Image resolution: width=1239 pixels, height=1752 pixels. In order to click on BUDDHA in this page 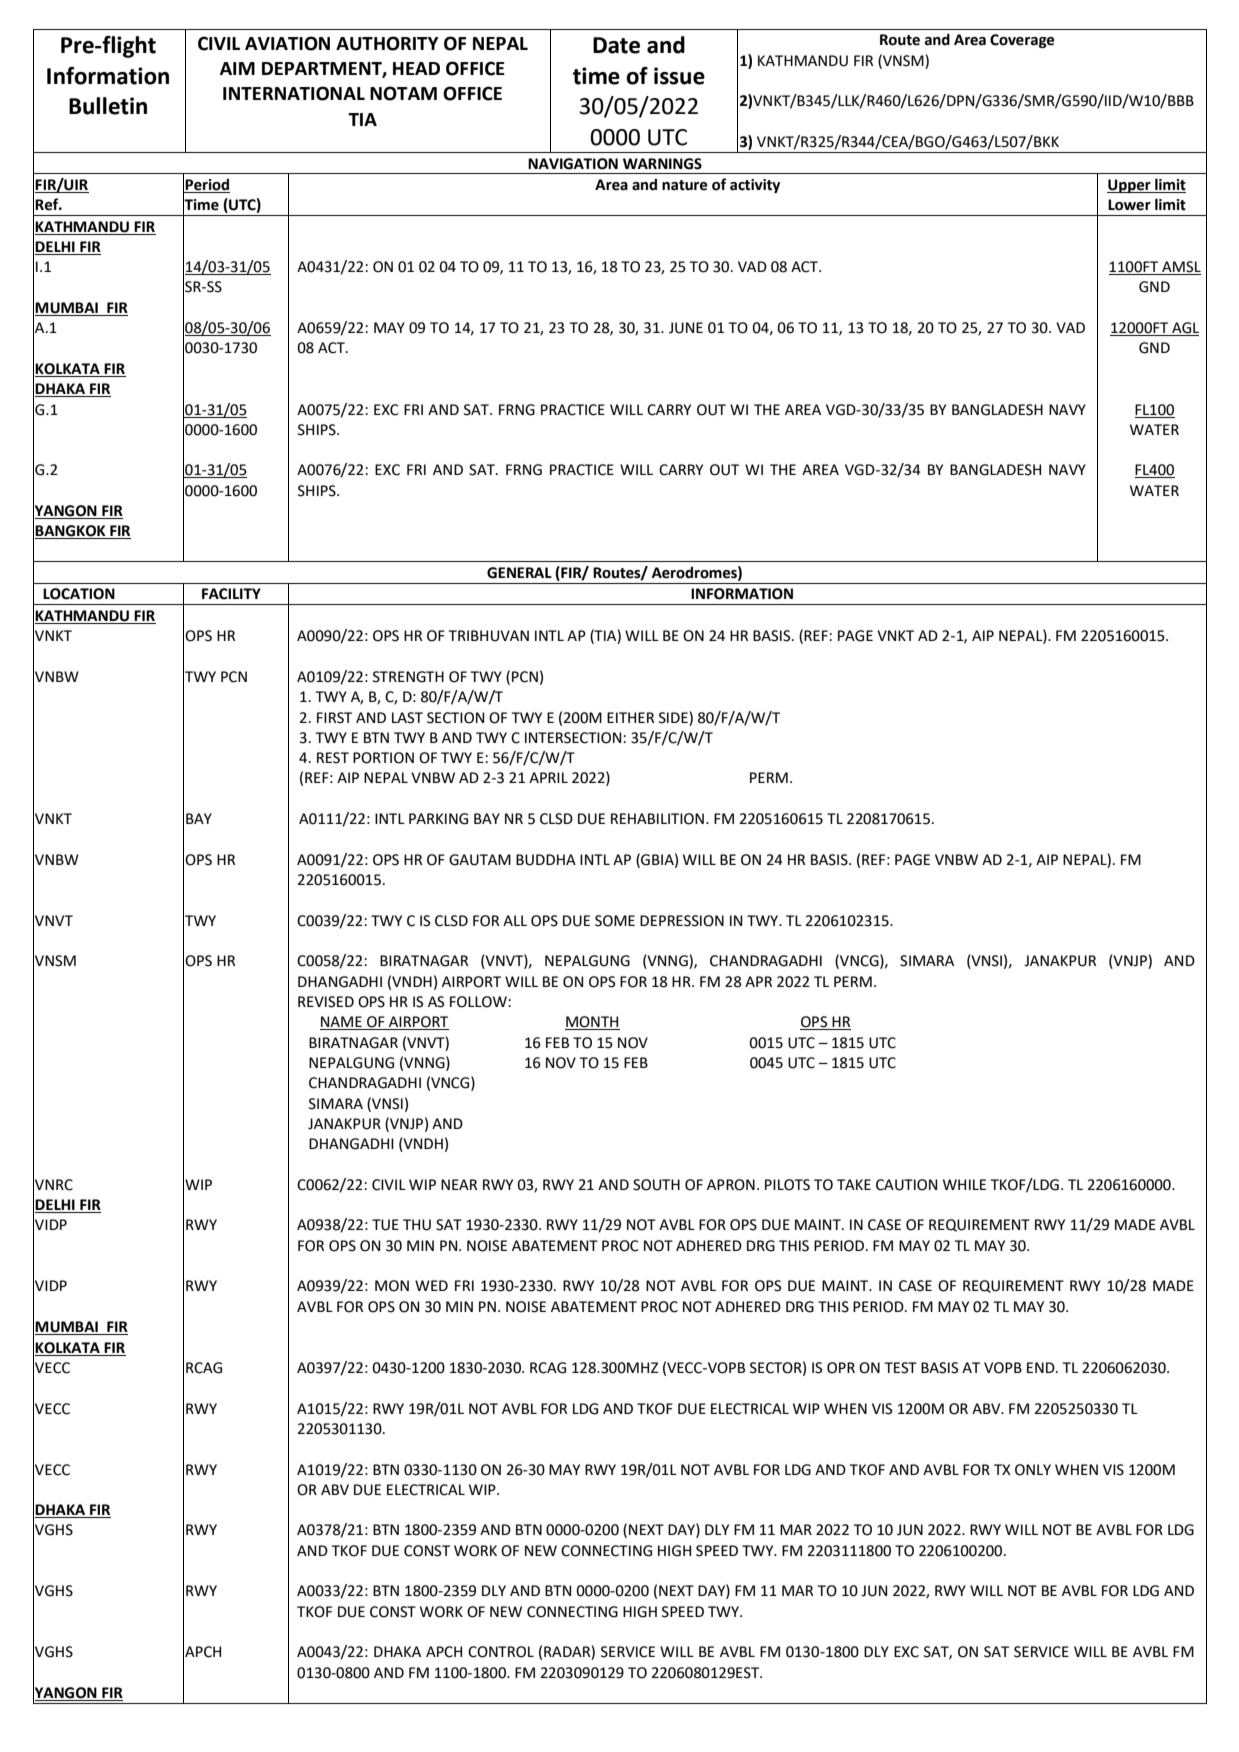, I will do `click(546, 860)`.
